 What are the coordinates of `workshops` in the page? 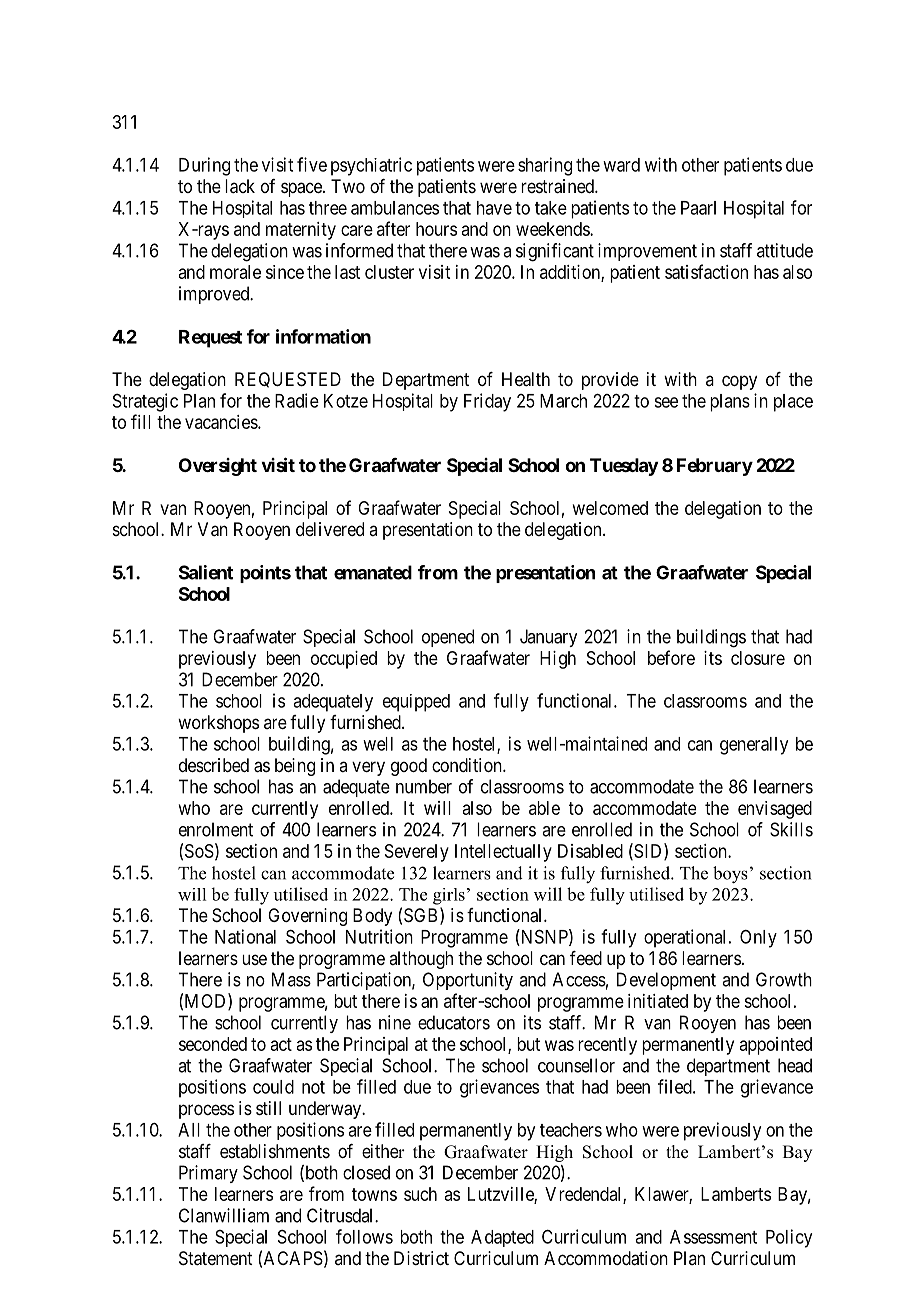 It's located at (218, 724).
